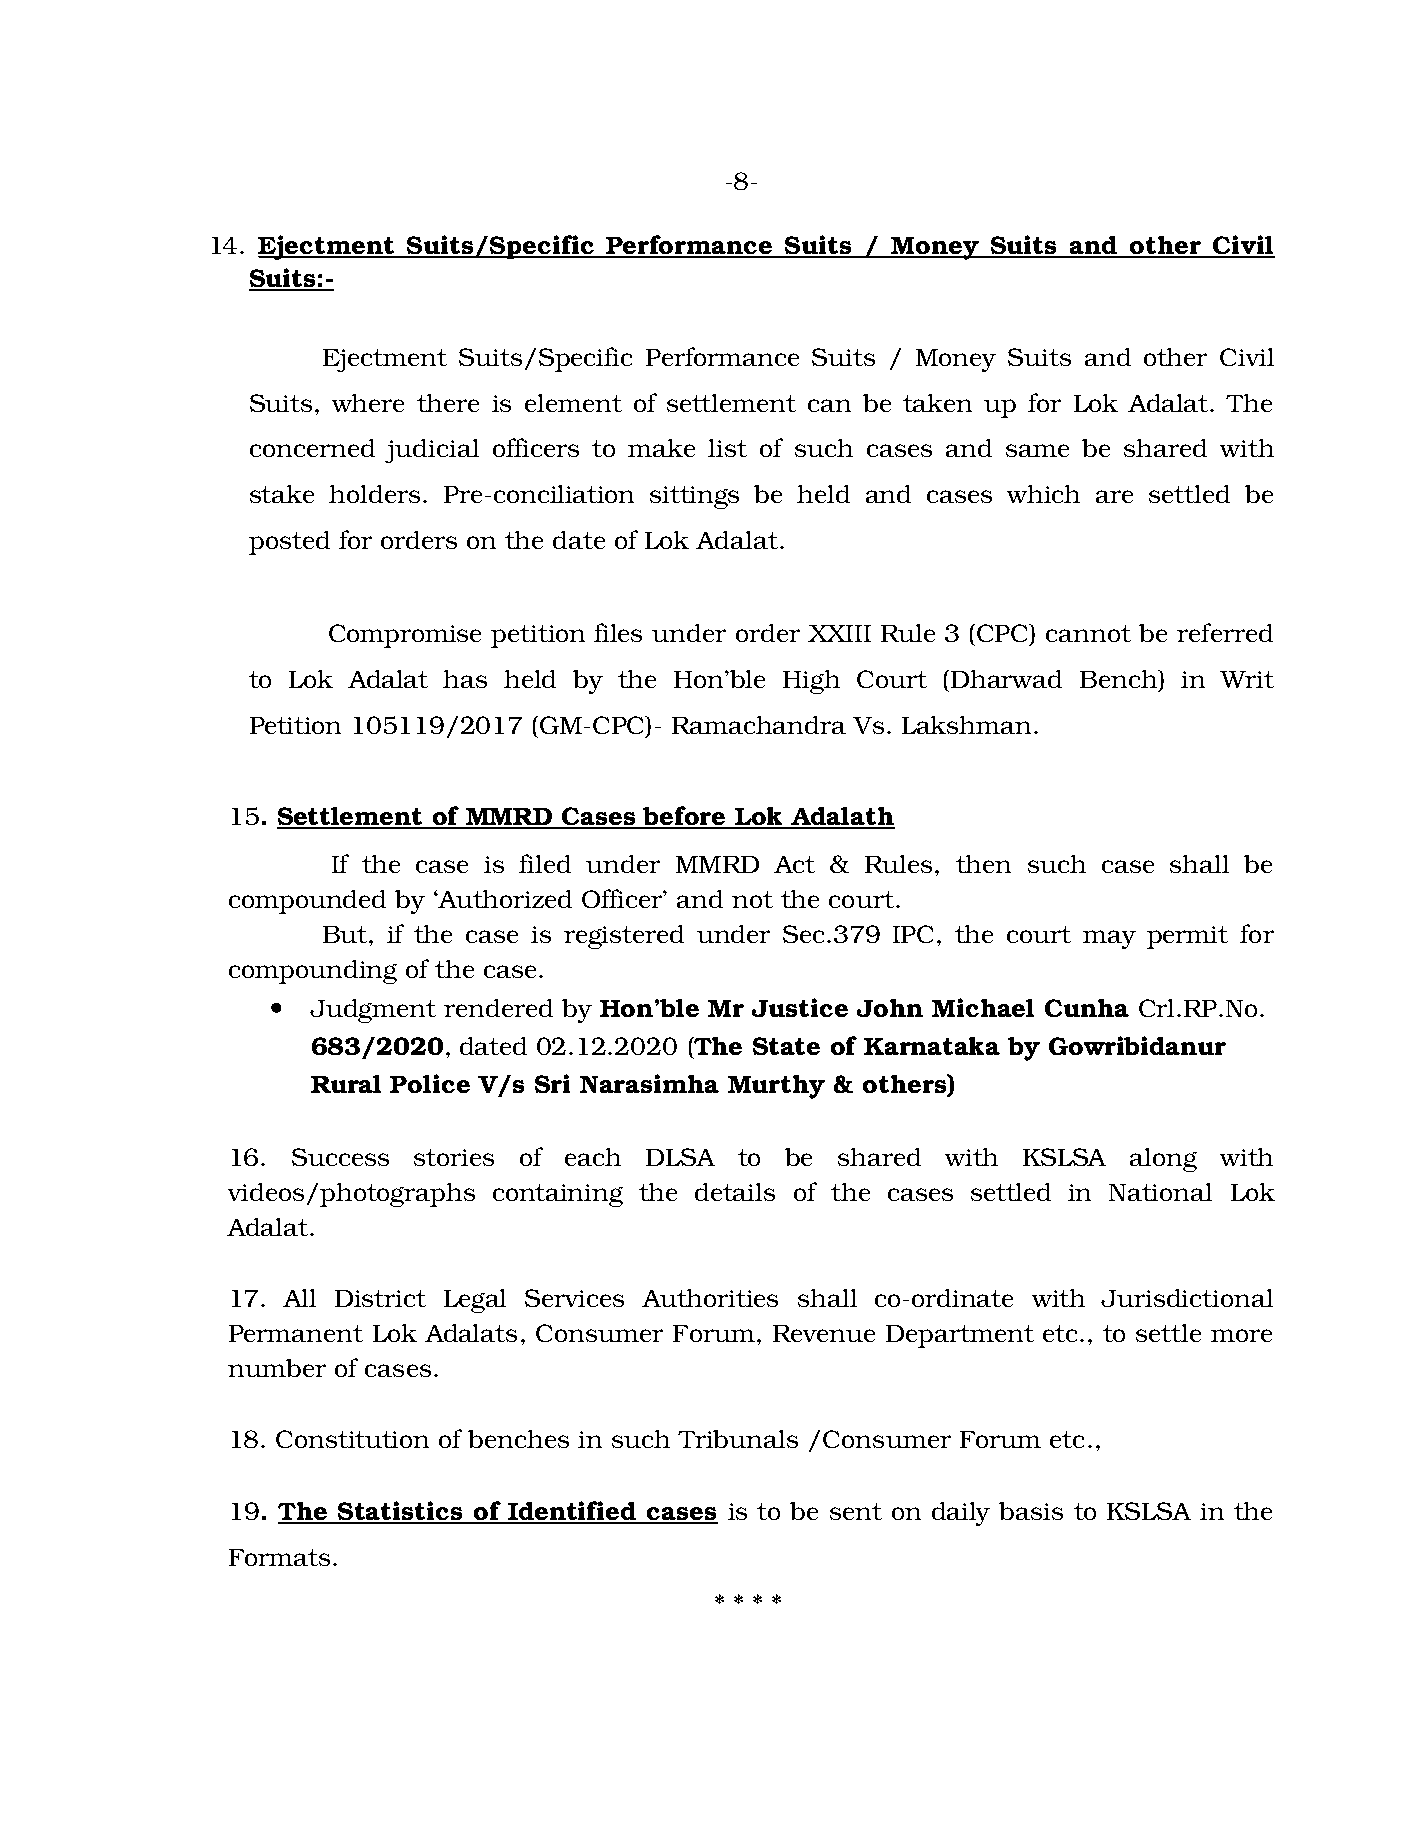 The width and height of the screenshot is (1410, 1825). Describe the element at coordinates (1037, 450) in the screenshot. I see `same` at that location.
